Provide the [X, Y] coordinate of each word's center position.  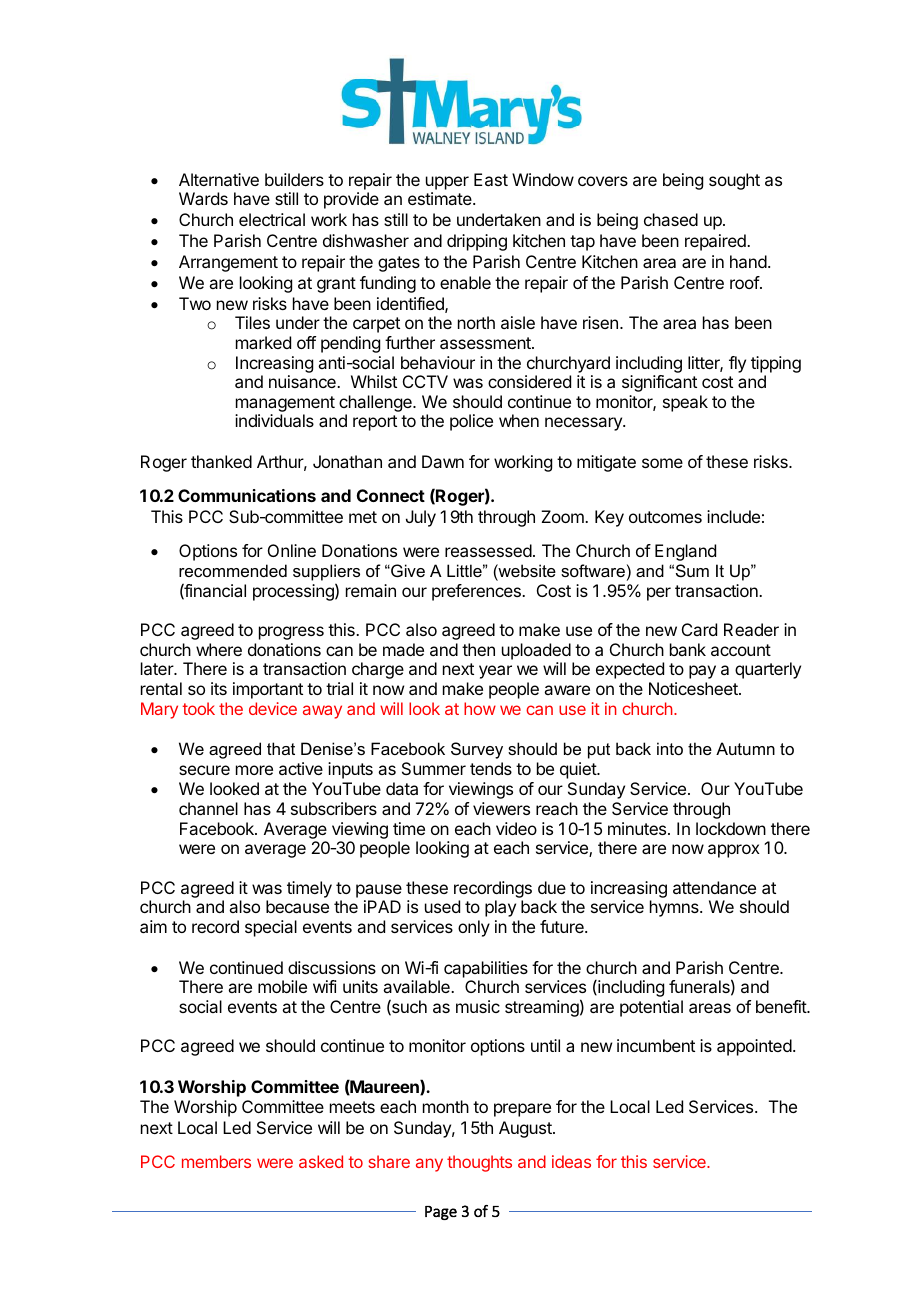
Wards [203, 198]
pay [702, 672]
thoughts [479, 1163]
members [216, 1161]
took [198, 708]
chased [671, 219]
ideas [571, 1161]
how [480, 708]
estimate [441, 198]
